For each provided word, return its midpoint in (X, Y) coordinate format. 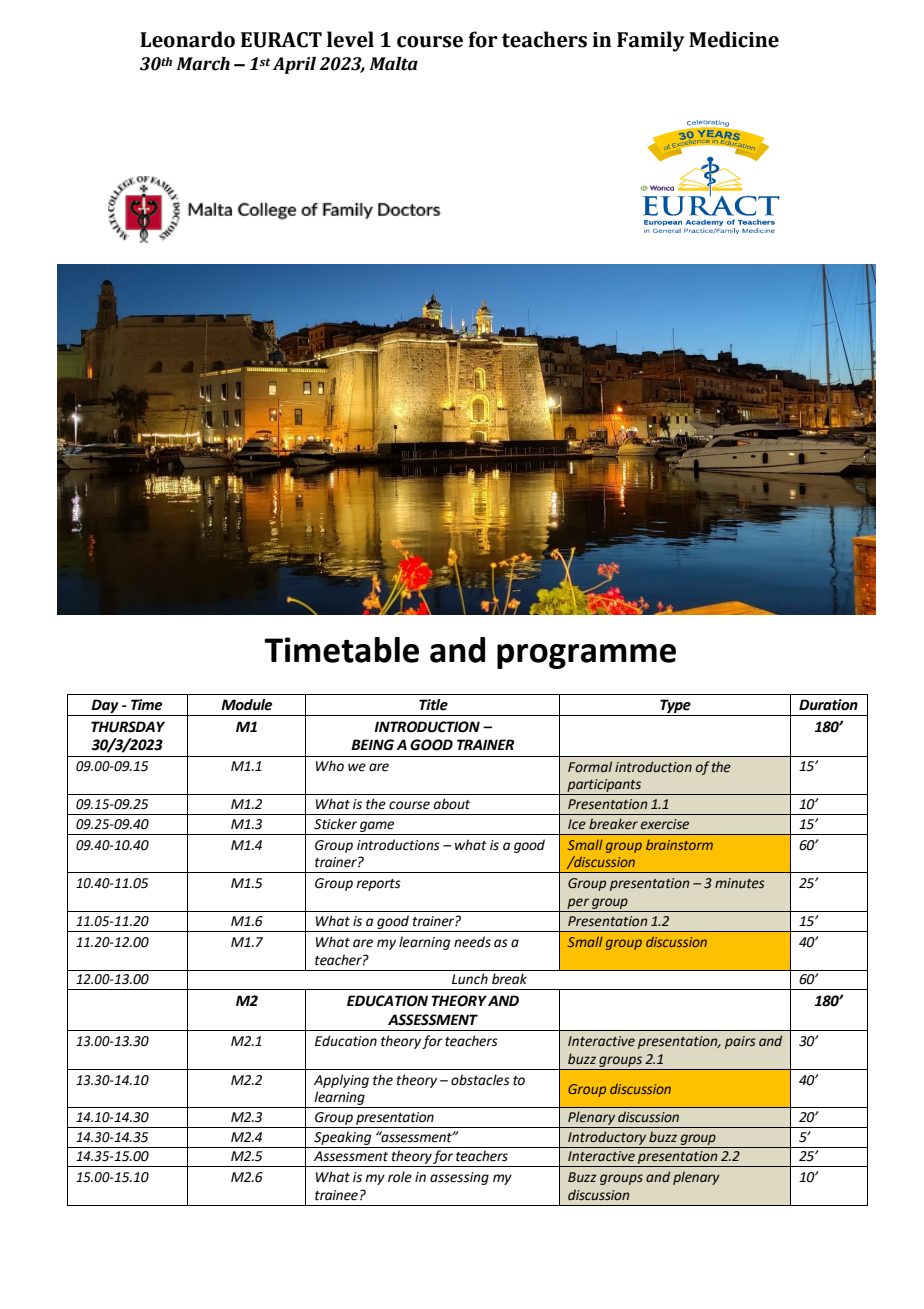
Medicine (734, 39)
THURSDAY (128, 727)
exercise (665, 824)
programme (586, 656)
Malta (393, 64)
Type (675, 706)
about (452, 804)
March (203, 64)
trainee (336, 1195)
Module (246, 705)
